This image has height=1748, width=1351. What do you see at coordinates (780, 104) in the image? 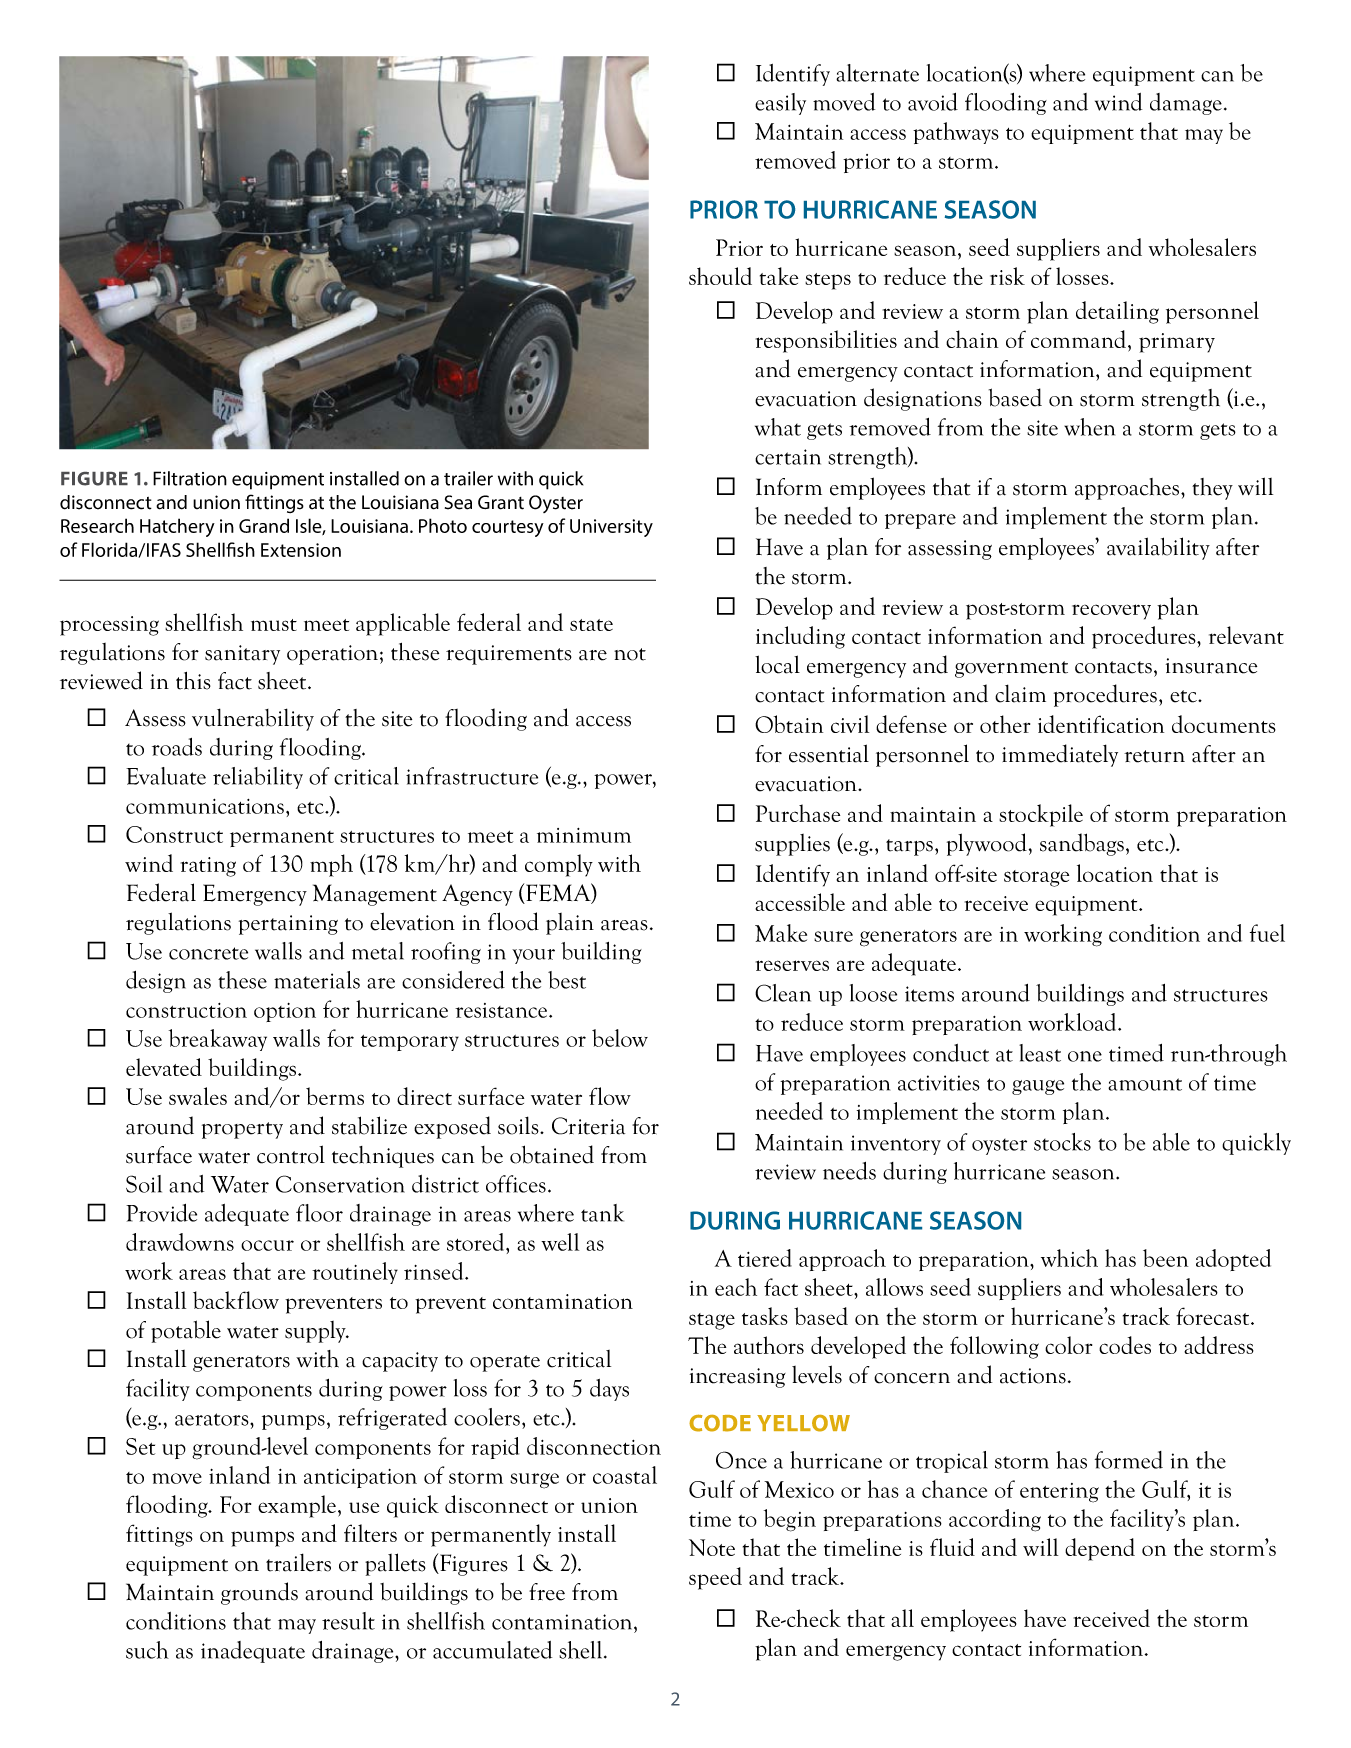
I see `easily` at bounding box center [780, 104].
